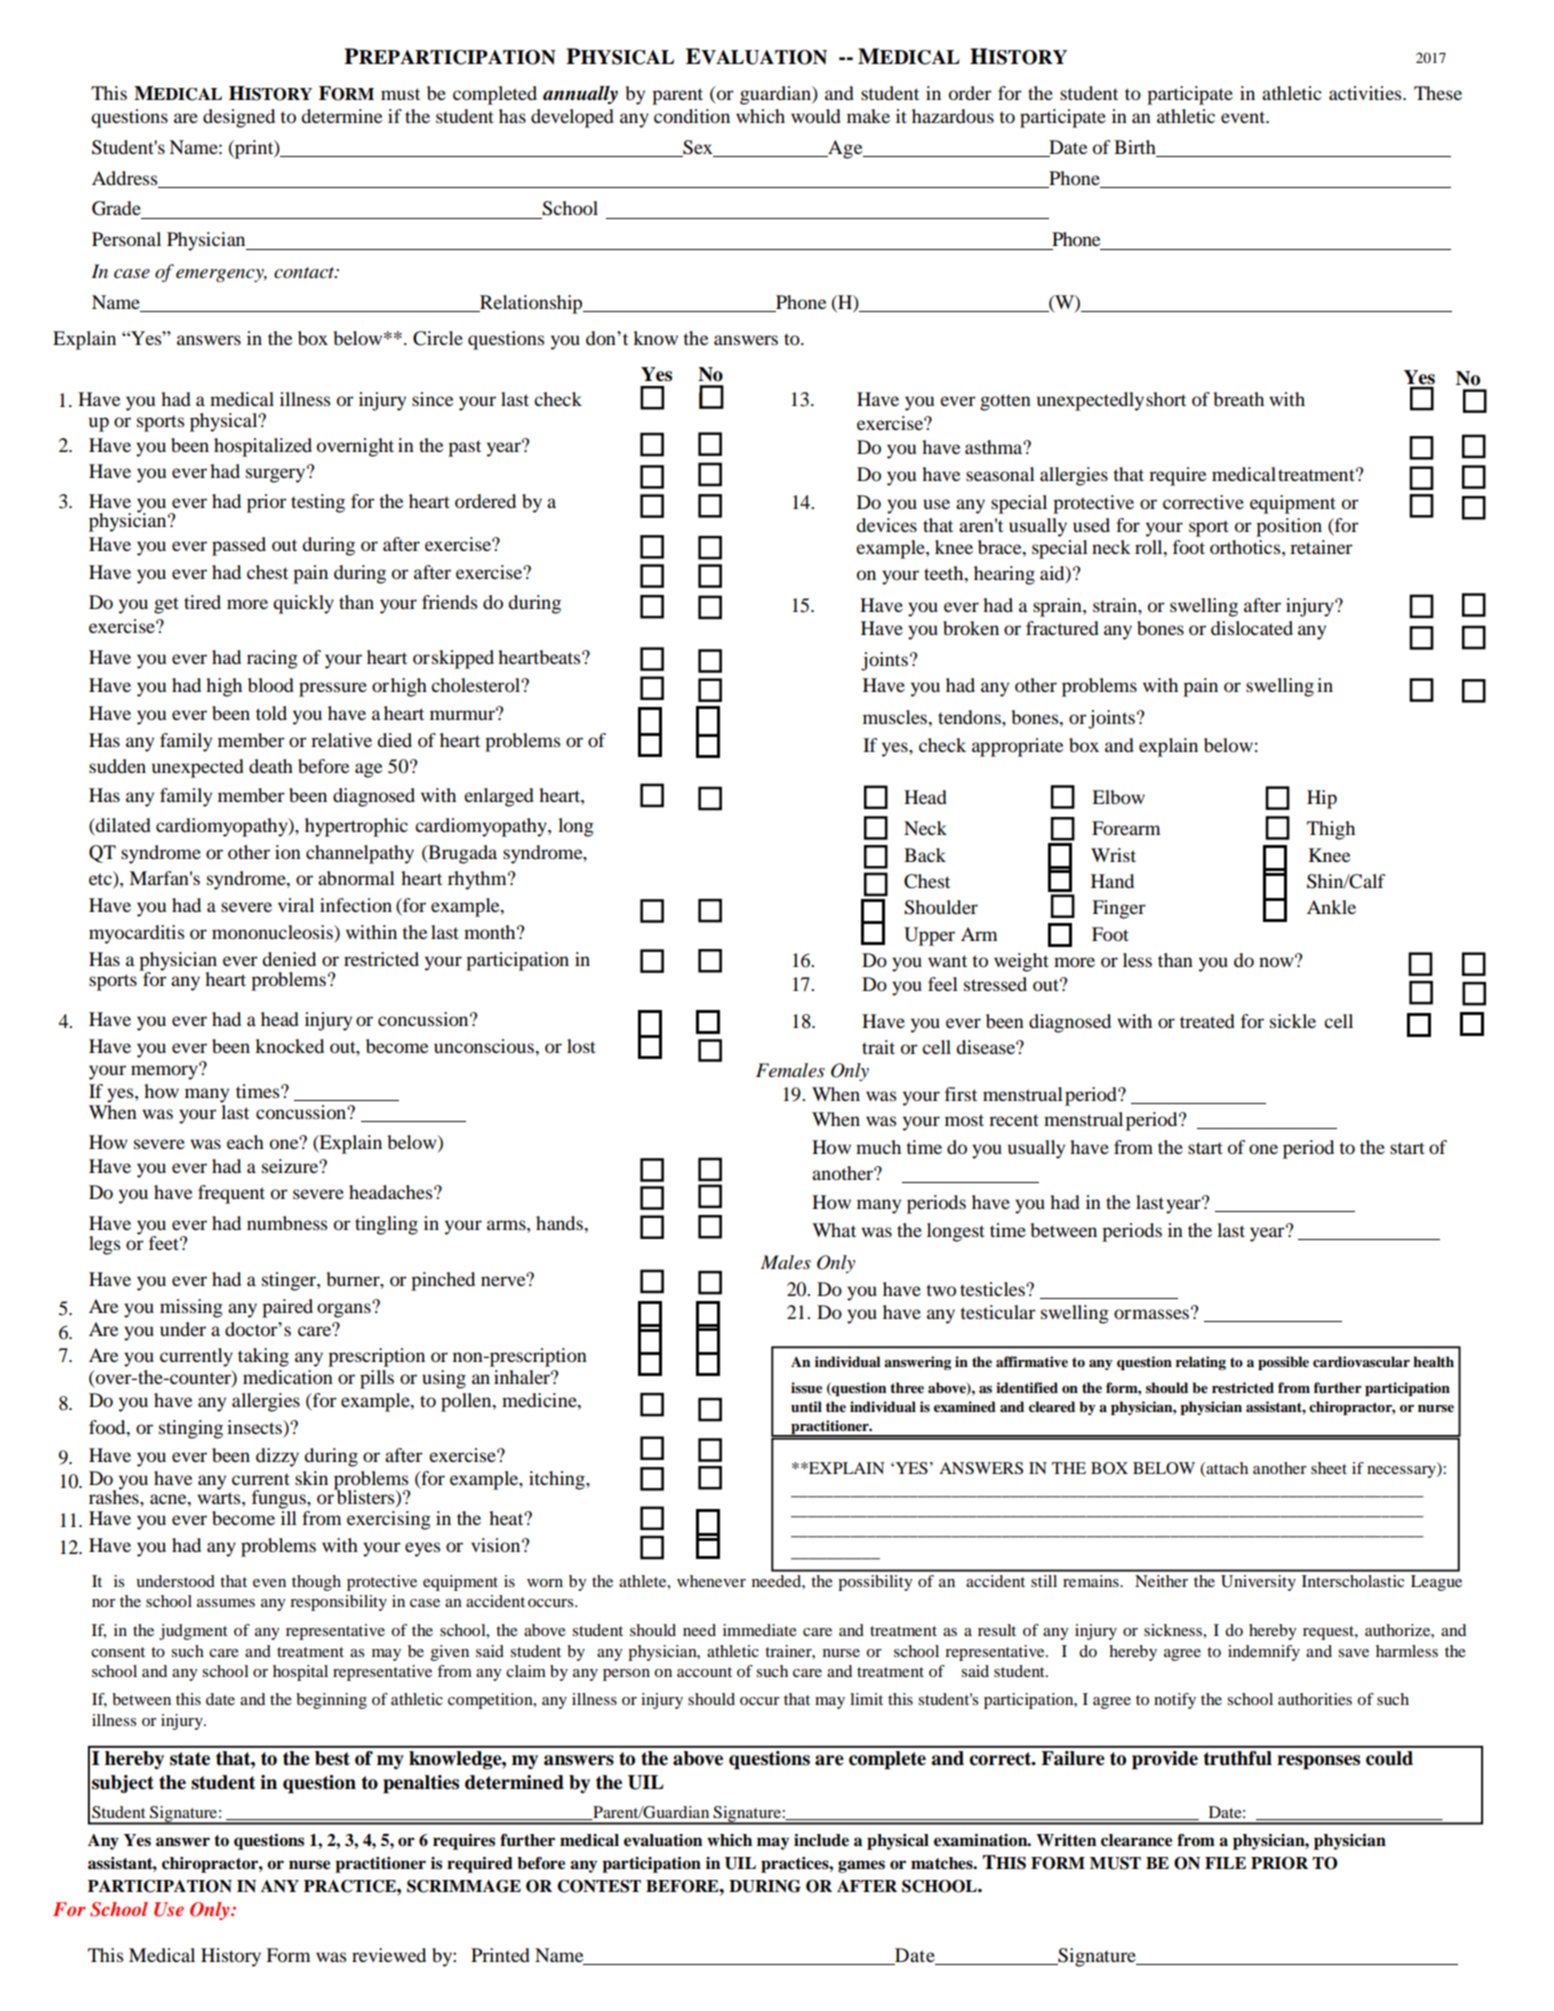 This screenshot has height=2011, width=1554. Describe the element at coordinates (289, 1046) in the screenshot. I see `knocked` at that location.
